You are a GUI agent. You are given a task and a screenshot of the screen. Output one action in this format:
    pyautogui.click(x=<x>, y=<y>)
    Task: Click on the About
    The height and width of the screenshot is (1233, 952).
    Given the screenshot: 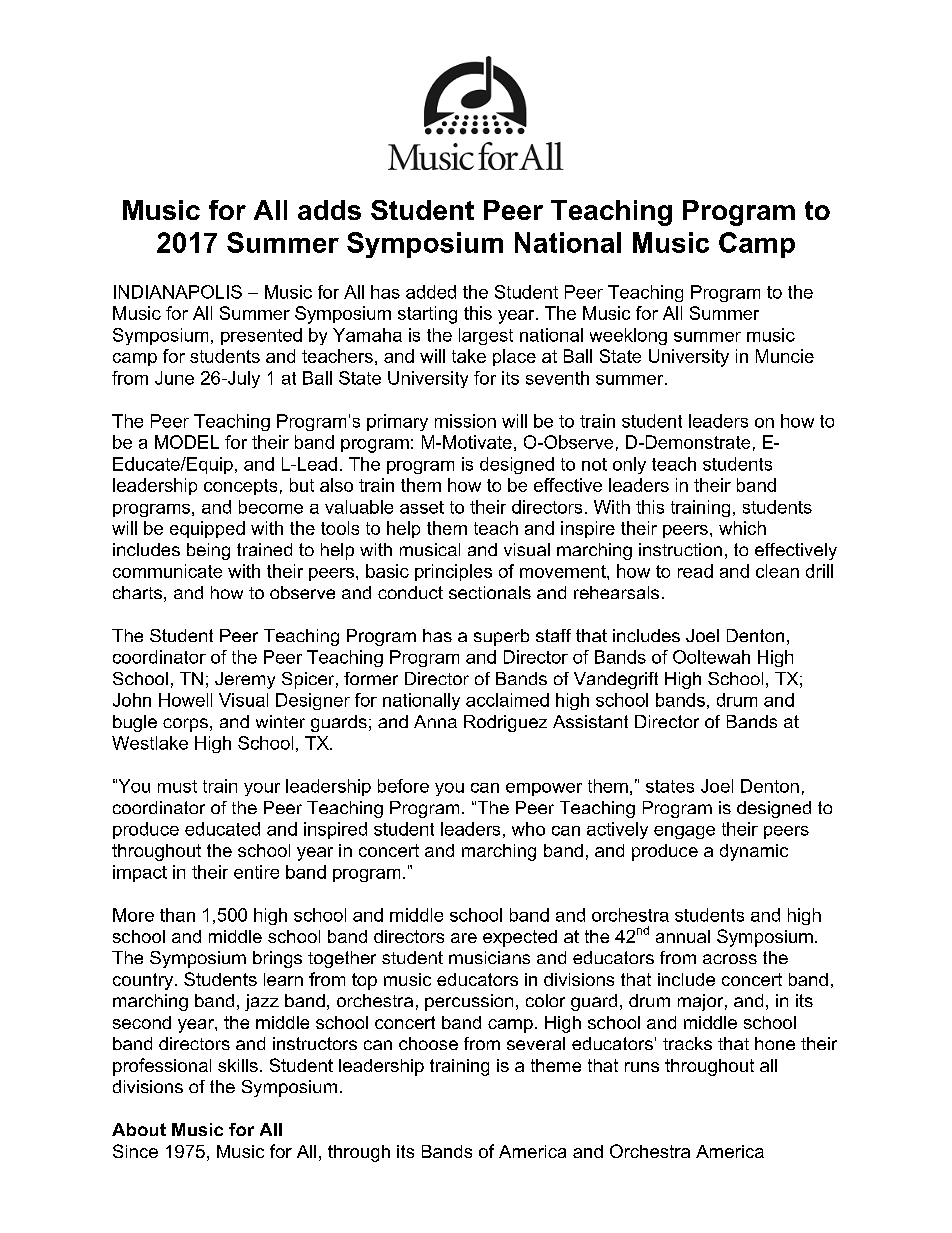 What is the action you would take?
    pyautogui.click(x=139, y=1129)
